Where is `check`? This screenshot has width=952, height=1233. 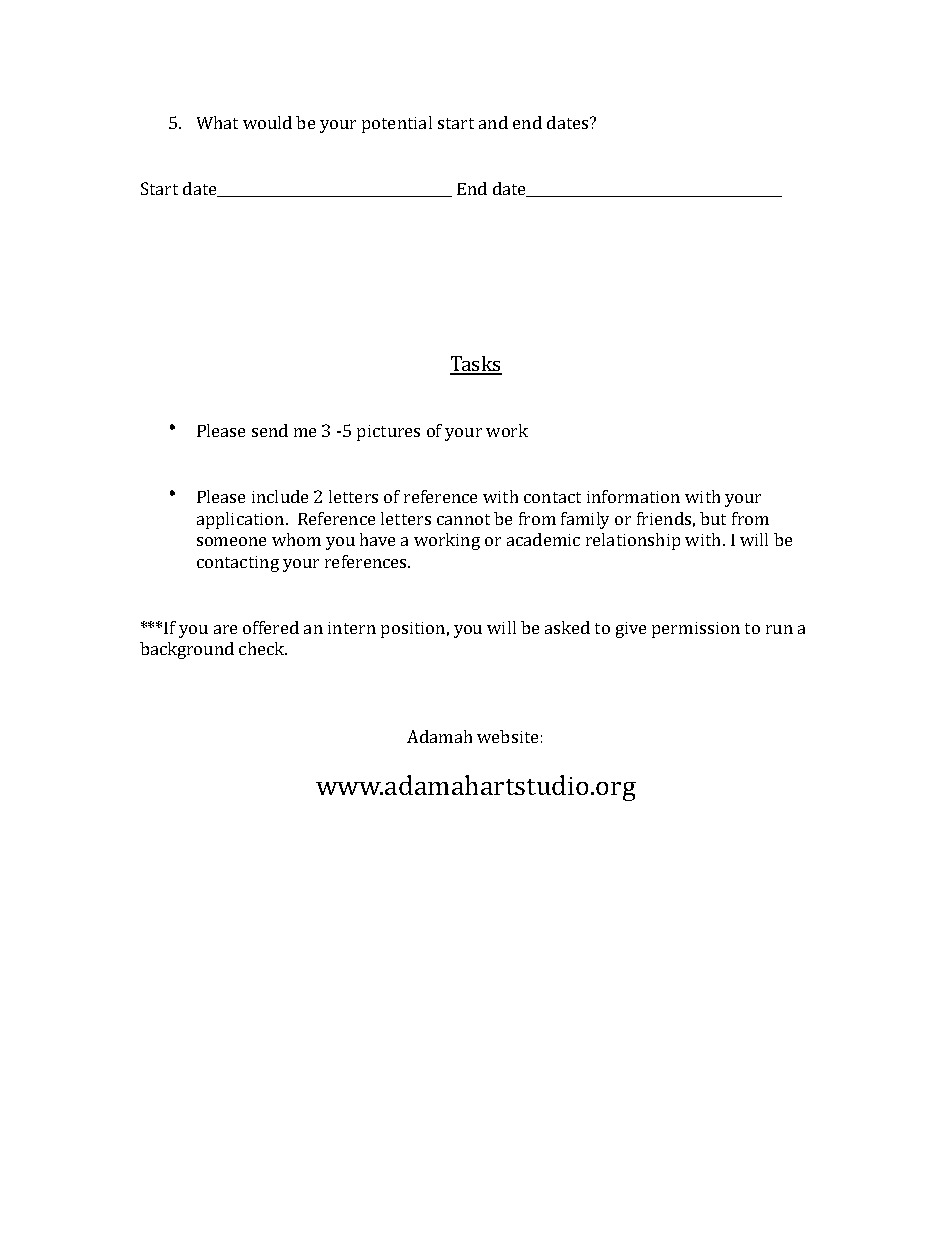 check is located at coordinates (263, 648).
